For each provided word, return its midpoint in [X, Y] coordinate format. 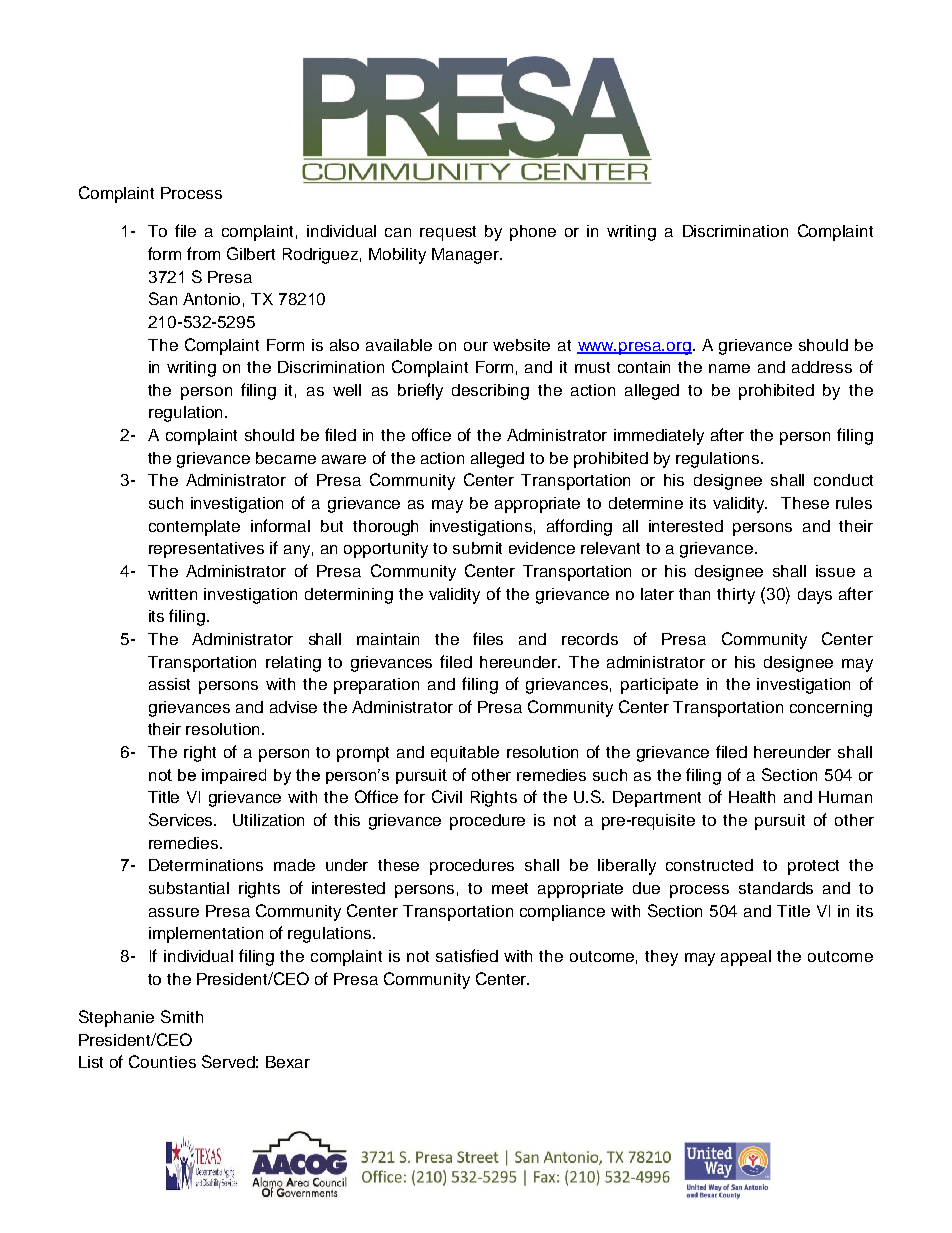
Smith [182, 1016]
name [729, 368]
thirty [736, 596]
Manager [467, 256]
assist [169, 684]
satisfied [467, 955]
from [203, 253]
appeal [746, 958]
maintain [388, 639]
